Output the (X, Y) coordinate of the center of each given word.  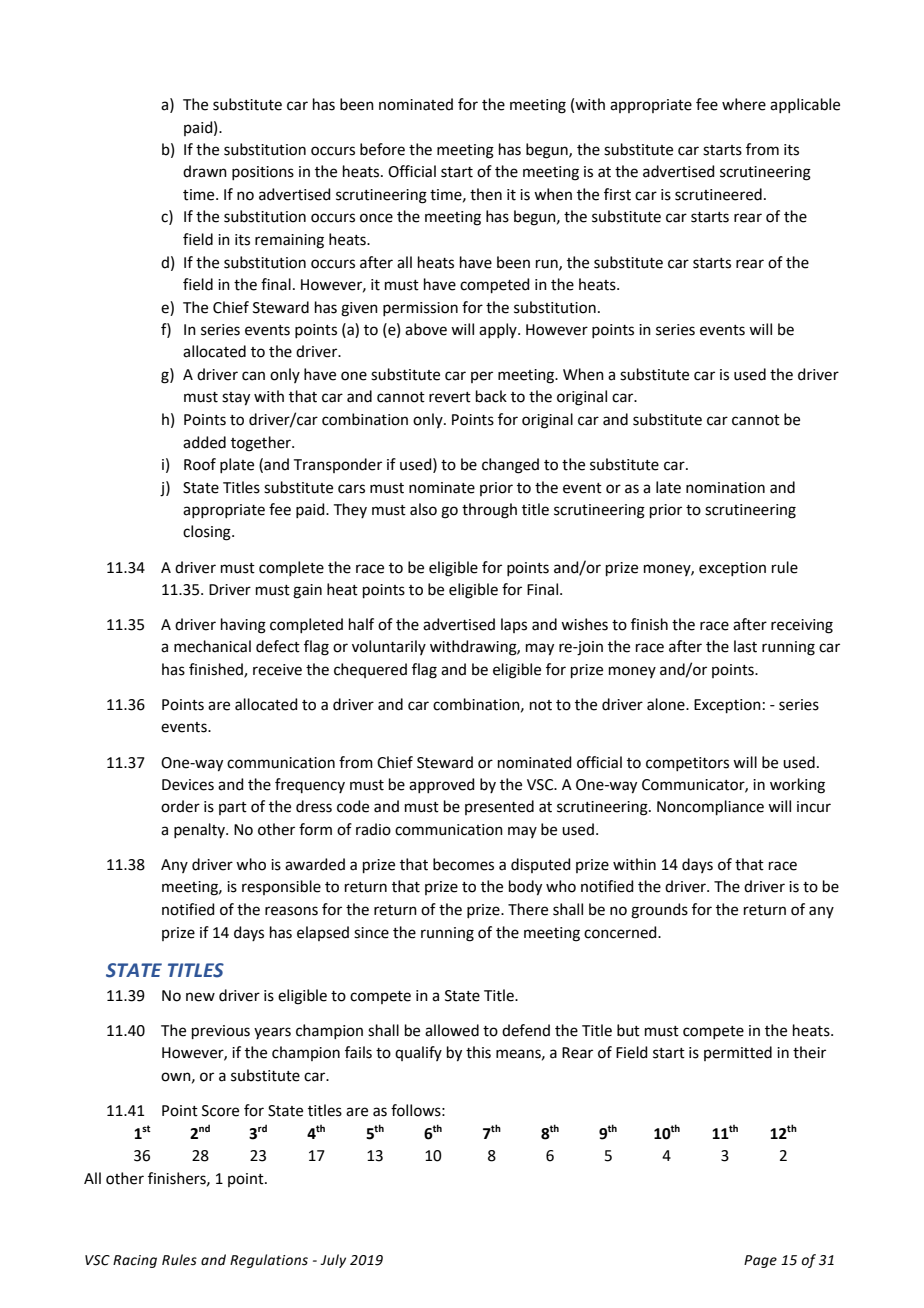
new (200, 997)
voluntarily (389, 647)
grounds (659, 911)
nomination (725, 488)
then (486, 194)
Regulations (269, 1261)
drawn (205, 171)
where (744, 104)
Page (760, 1261)
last (745, 646)
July (333, 1261)
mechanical (212, 646)
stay (236, 399)
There (528, 909)
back (491, 396)
